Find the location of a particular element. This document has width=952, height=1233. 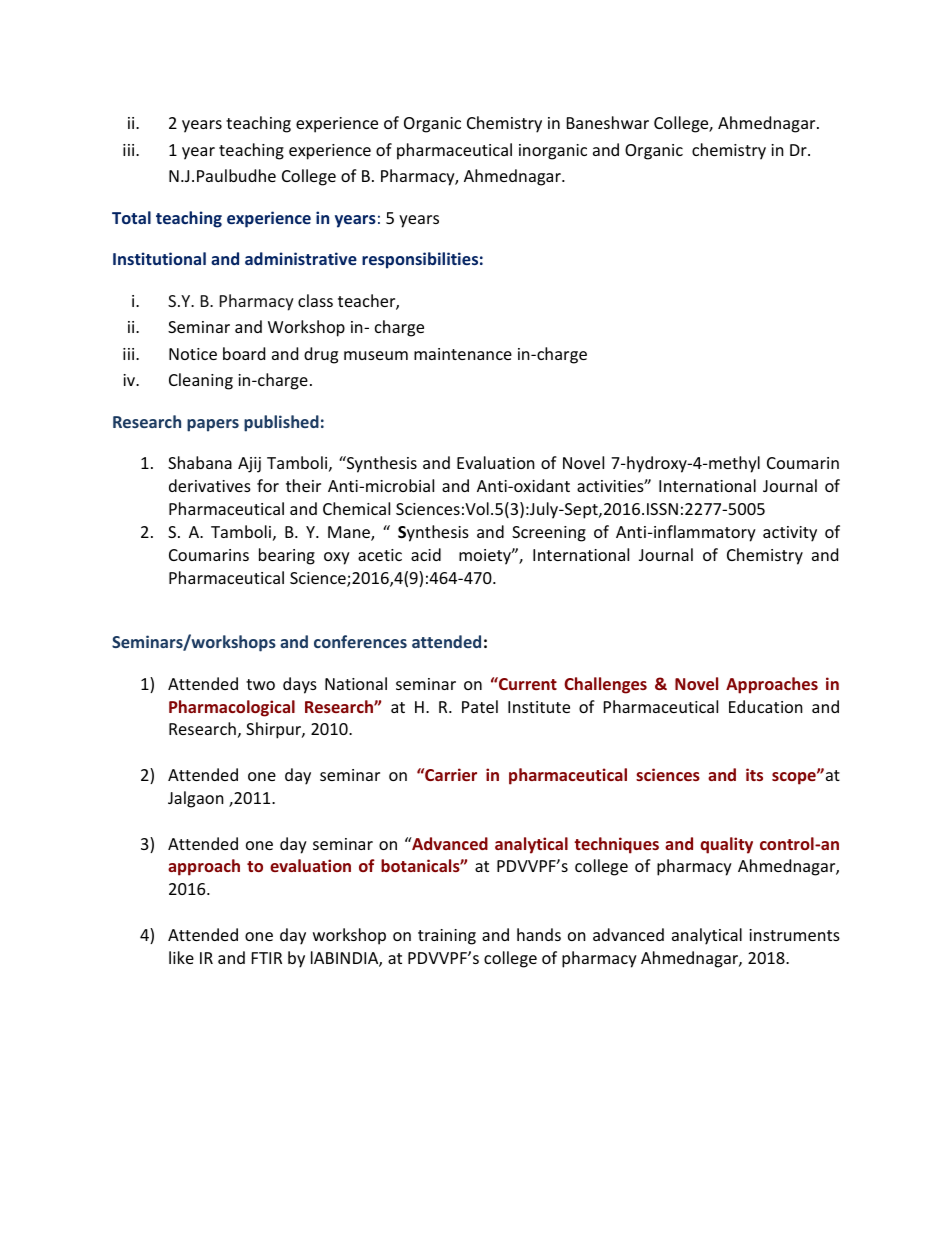

maintenance is located at coordinates (463, 354).
